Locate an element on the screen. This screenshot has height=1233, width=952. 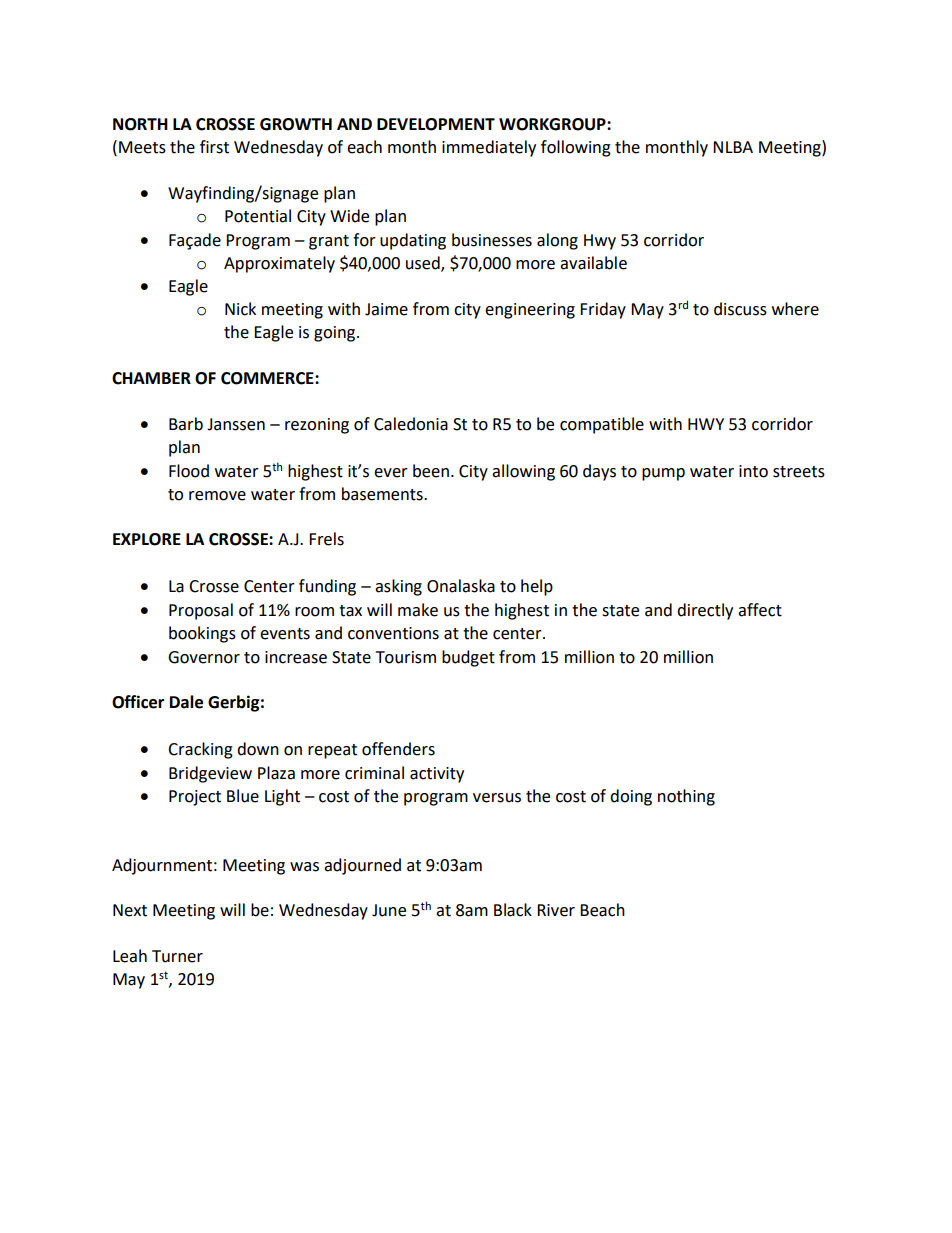
EXPLORE is located at coordinates (147, 539).
